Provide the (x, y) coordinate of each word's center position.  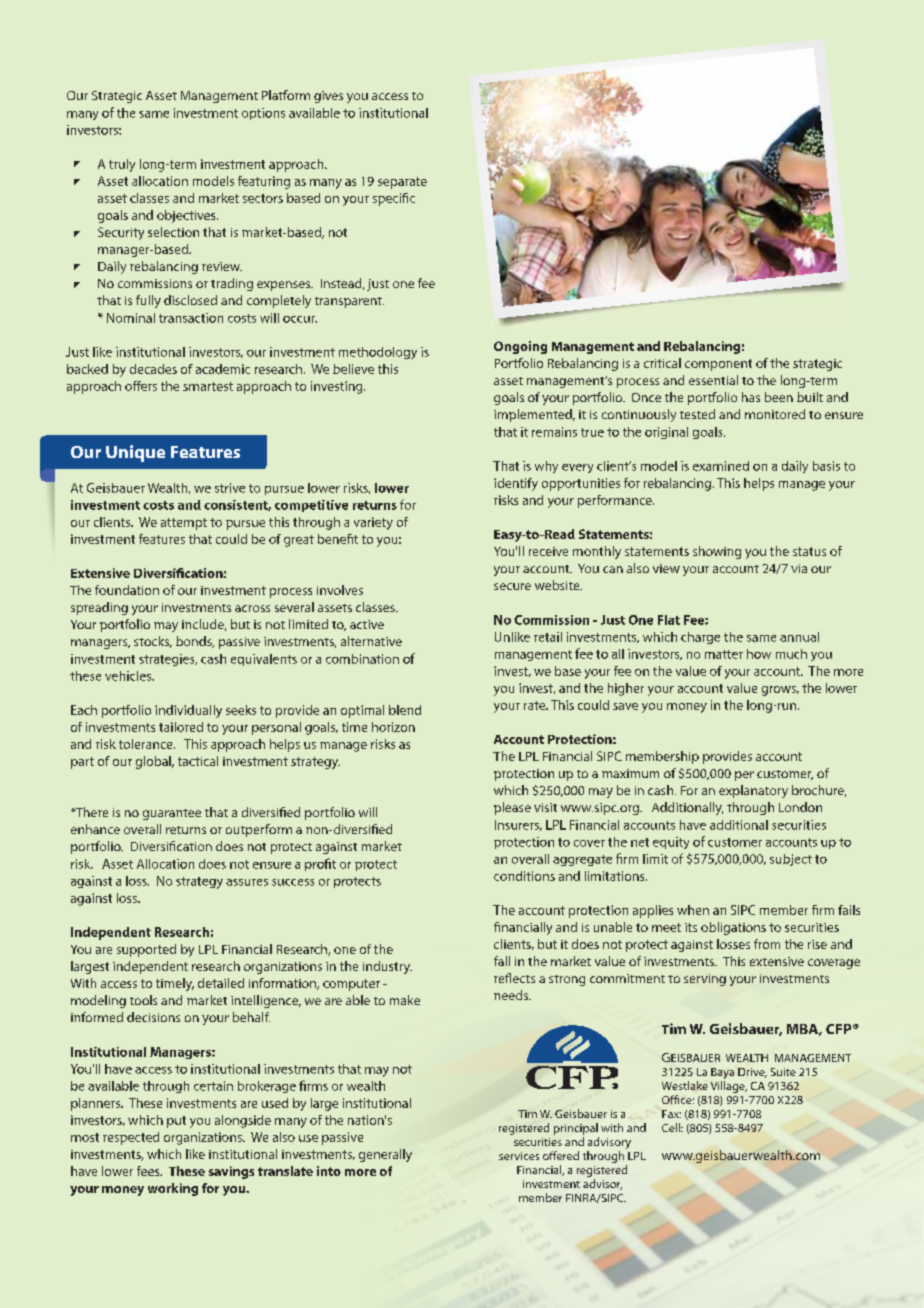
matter (724, 654)
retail (548, 637)
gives (328, 97)
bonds (195, 642)
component (718, 365)
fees (149, 1171)
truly (122, 165)
